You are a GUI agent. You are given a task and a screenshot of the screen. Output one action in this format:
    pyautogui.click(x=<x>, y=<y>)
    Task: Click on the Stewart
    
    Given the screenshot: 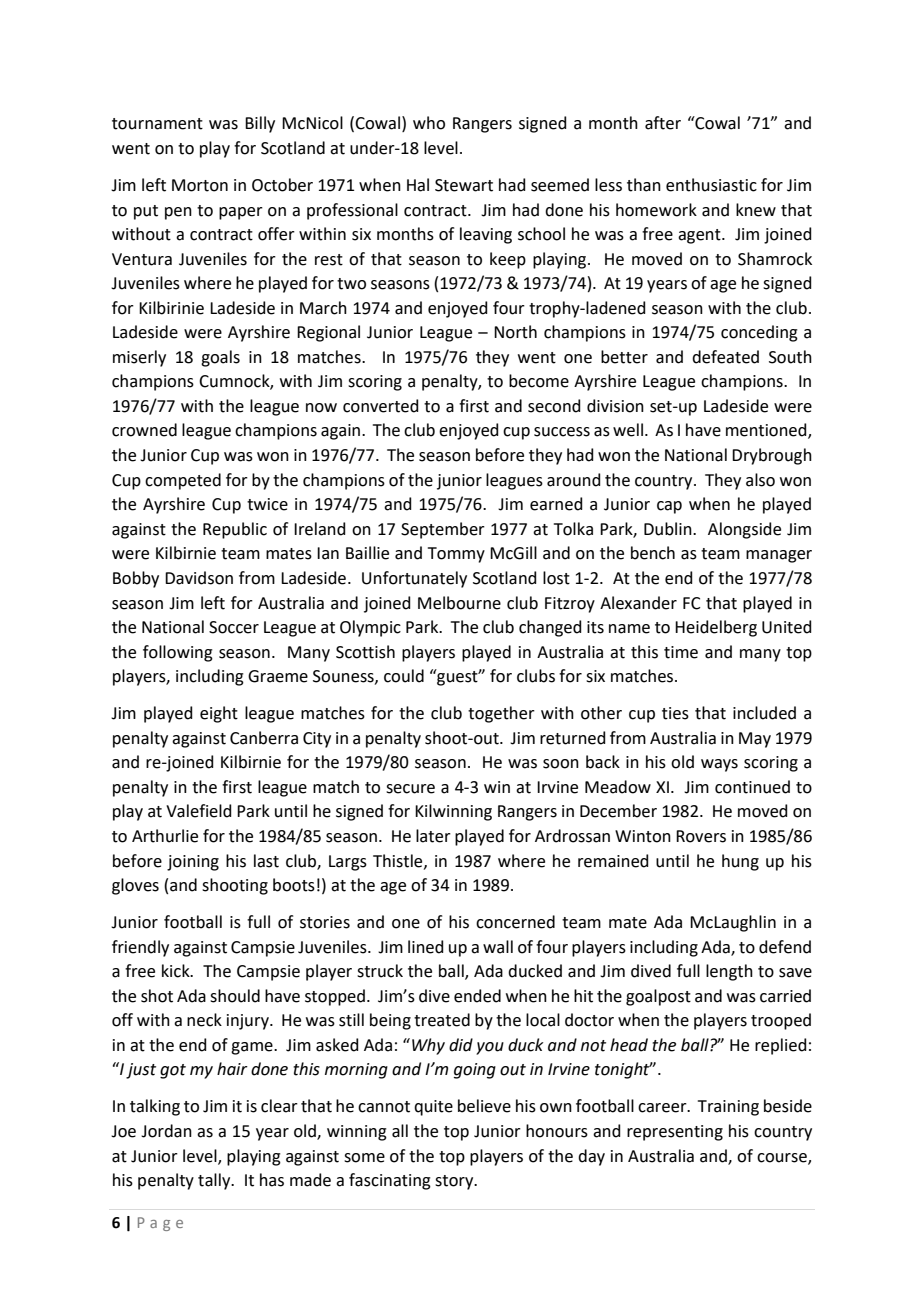 What is the action you would take?
    pyautogui.click(x=464, y=185)
